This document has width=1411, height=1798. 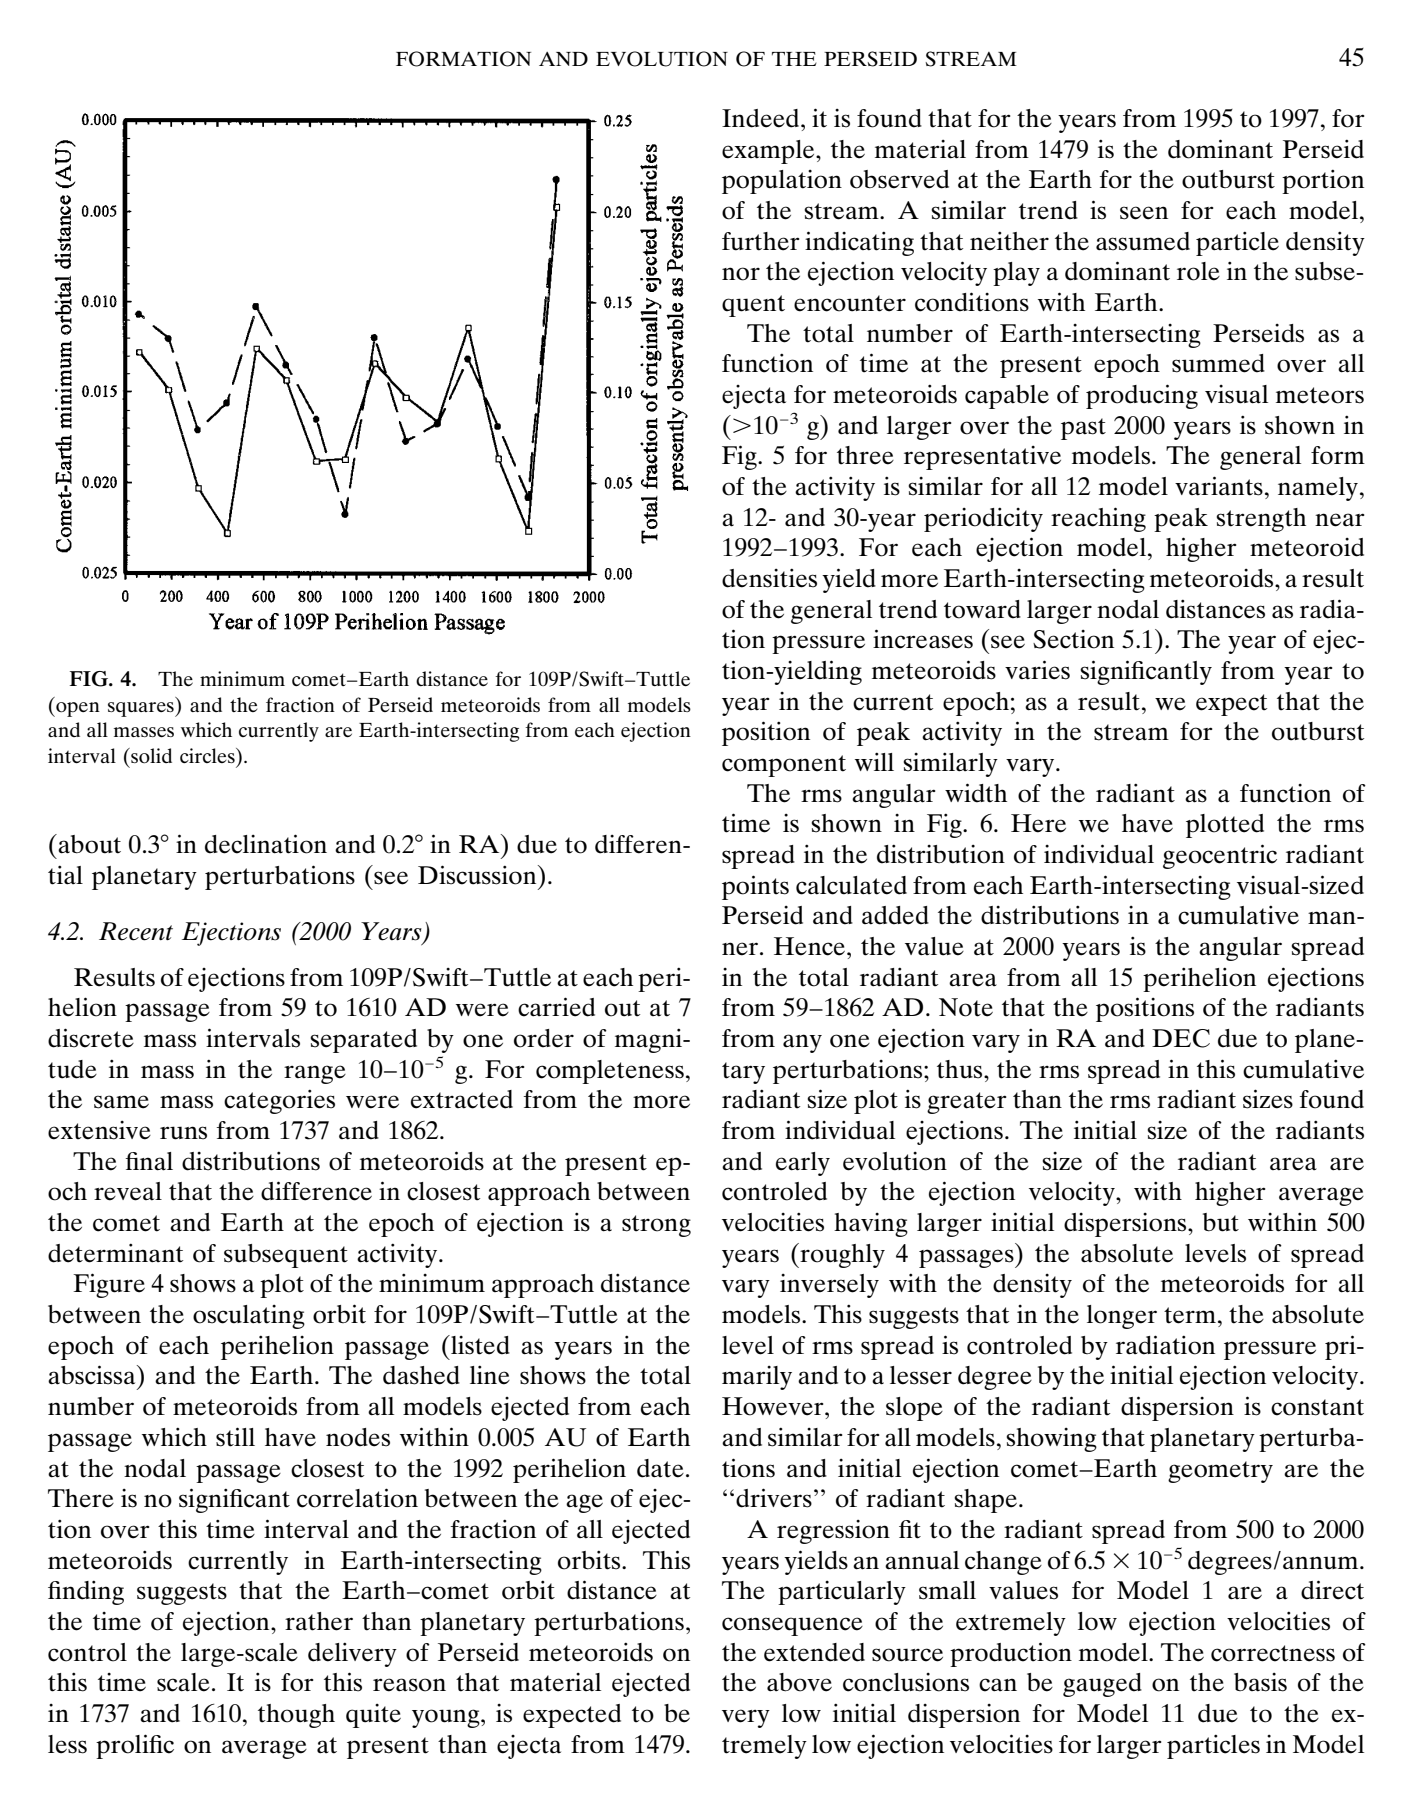 What do you see at coordinates (296, 1716) in the document?
I see `though` at bounding box center [296, 1716].
